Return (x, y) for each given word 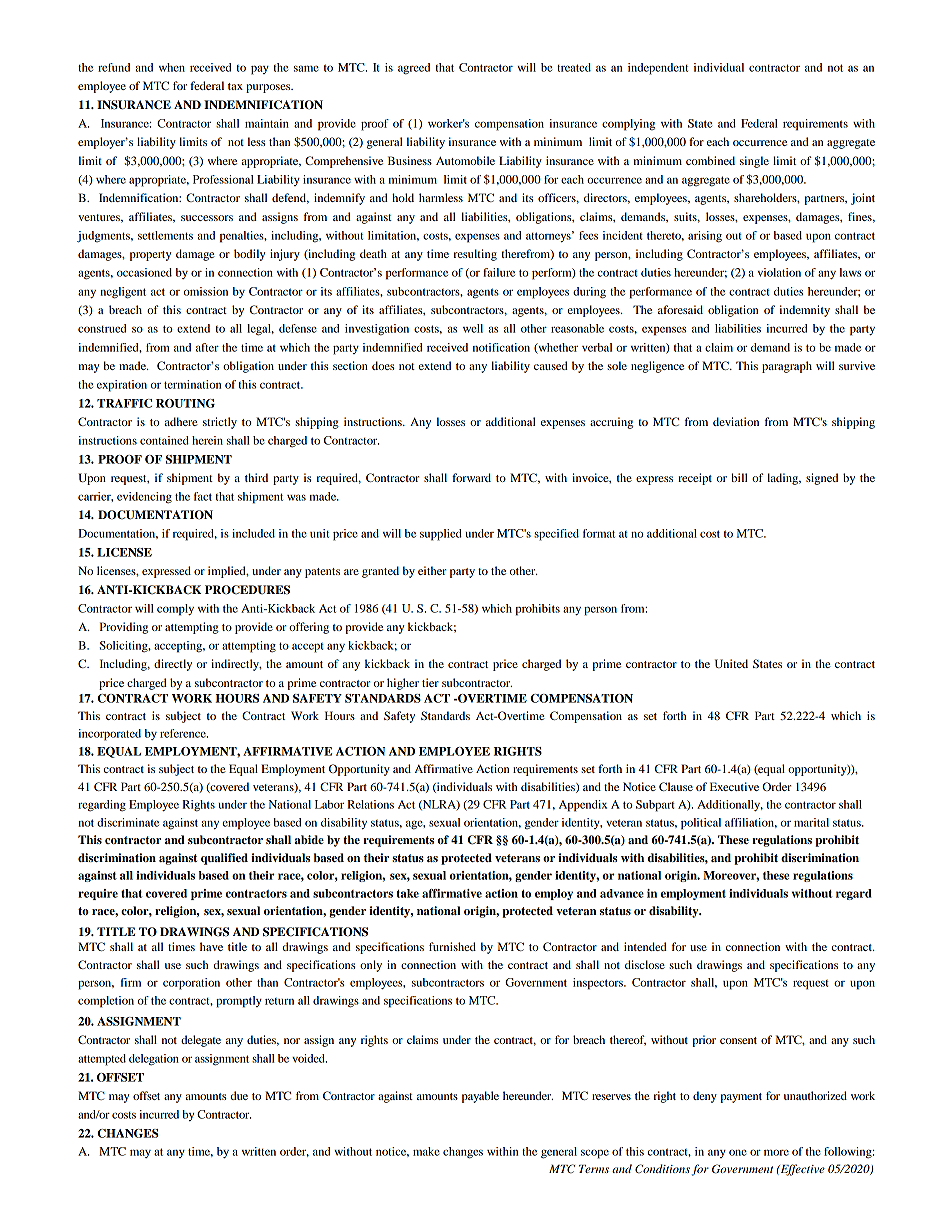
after (207, 347)
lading (784, 479)
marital (811, 822)
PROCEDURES (247, 590)
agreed (414, 69)
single (754, 162)
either (432, 570)
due (239, 1095)
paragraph (787, 367)
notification (501, 347)
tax (235, 86)
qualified (224, 859)
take (408, 893)
